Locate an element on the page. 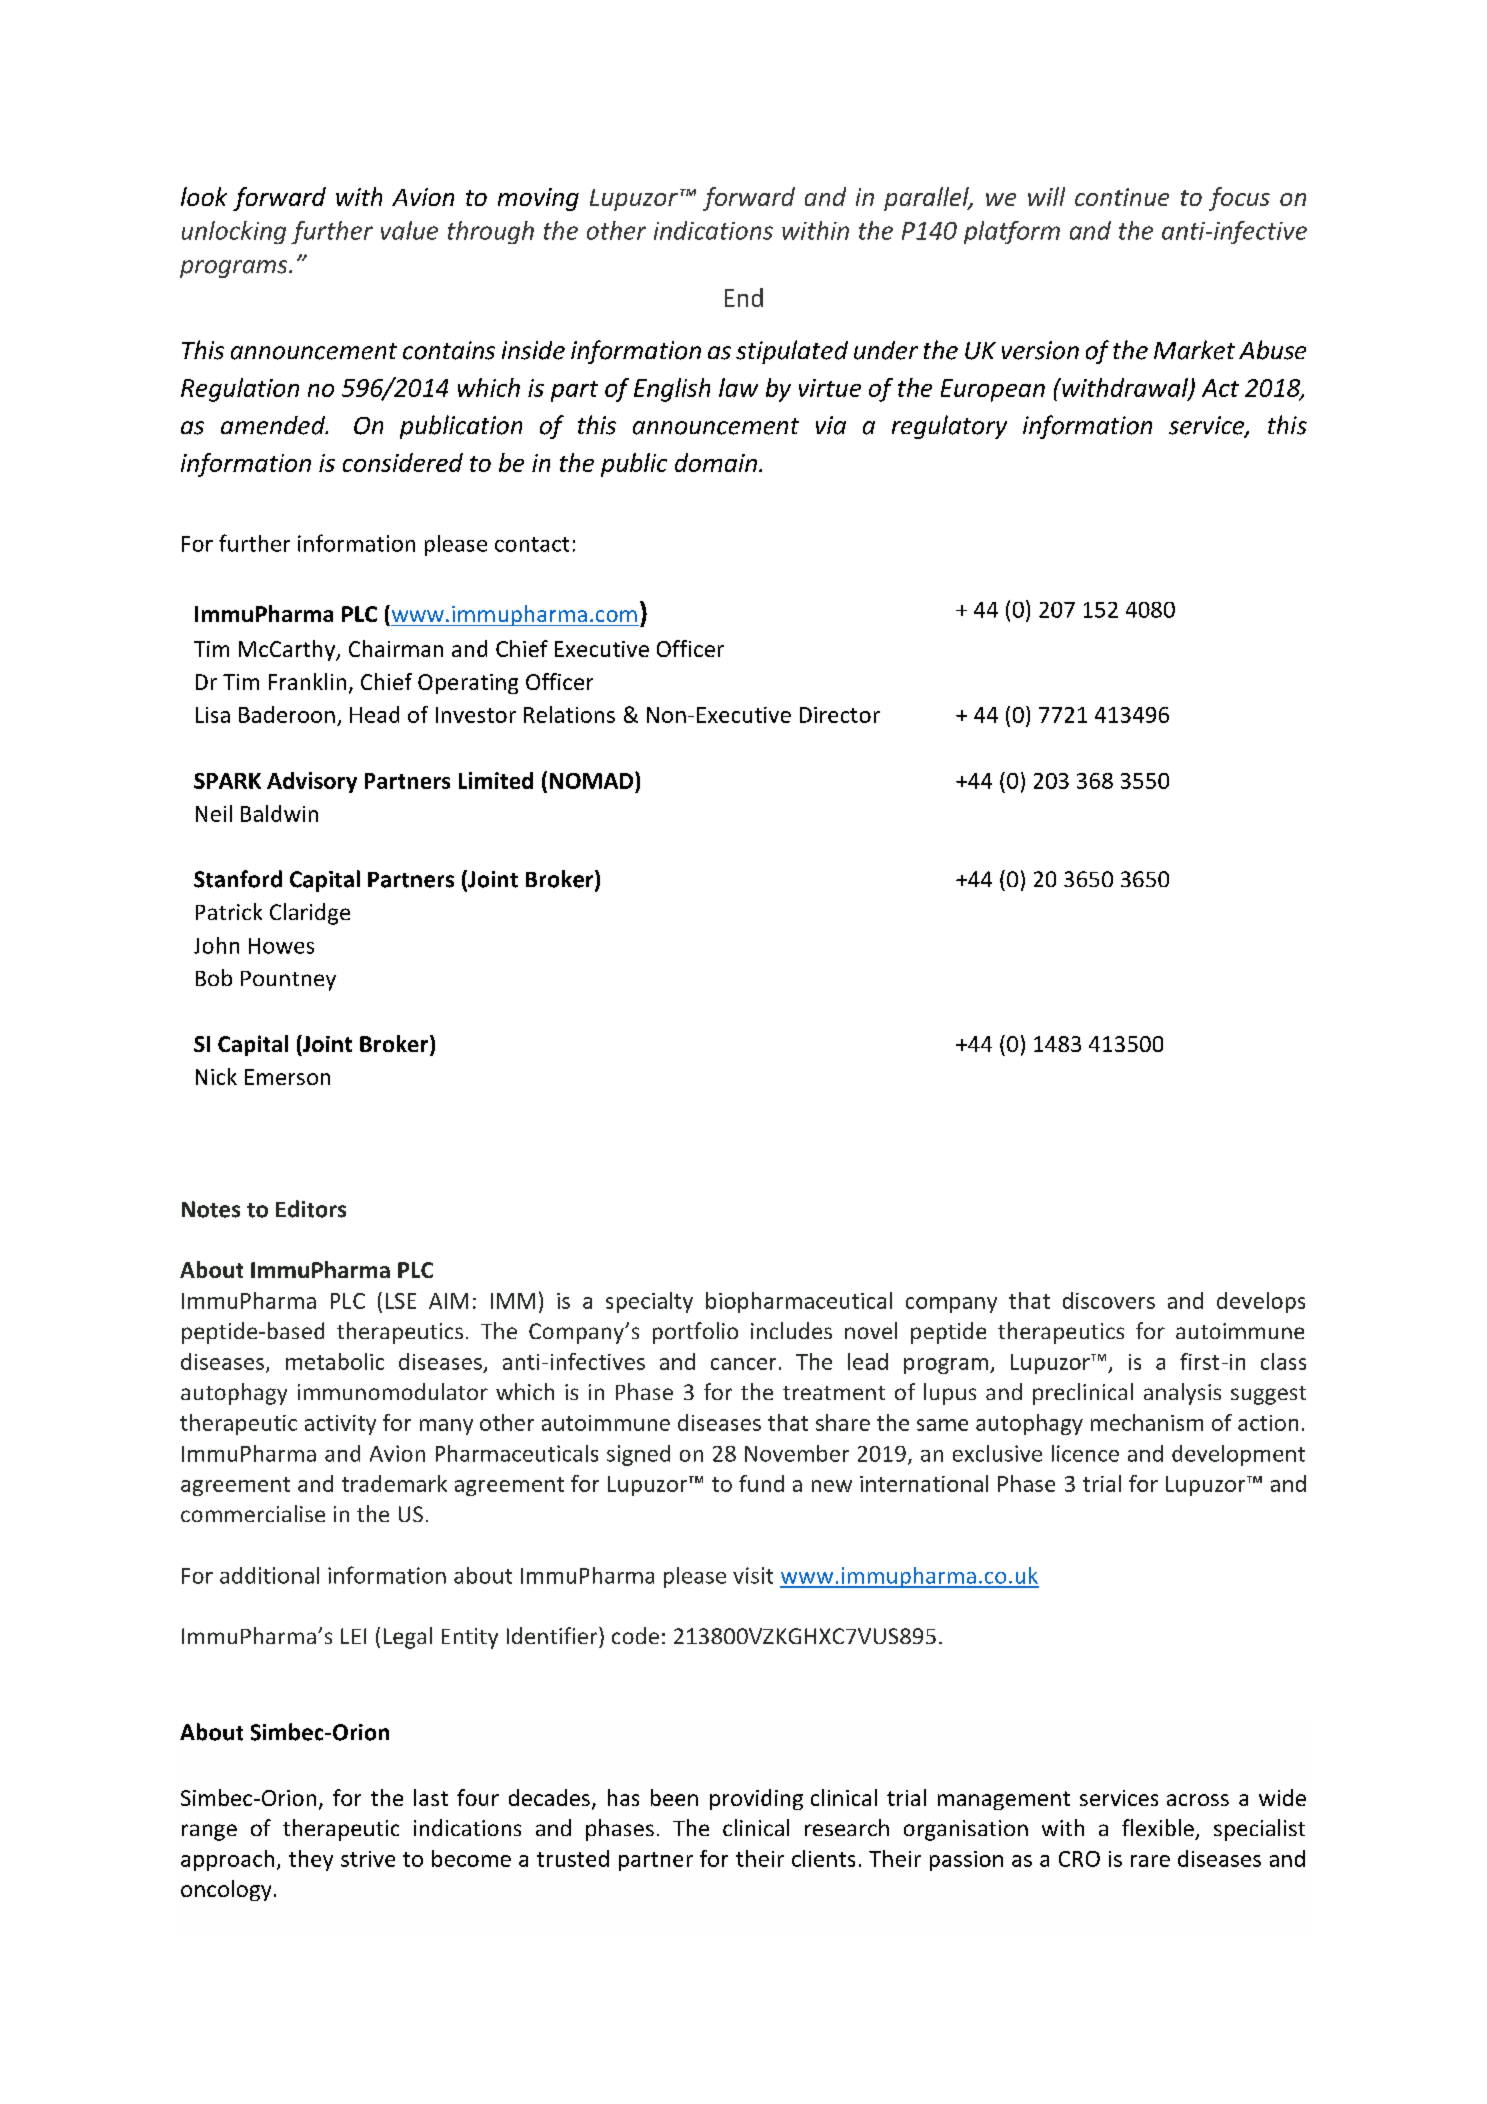  providing is located at coordinates (756, 1799).
